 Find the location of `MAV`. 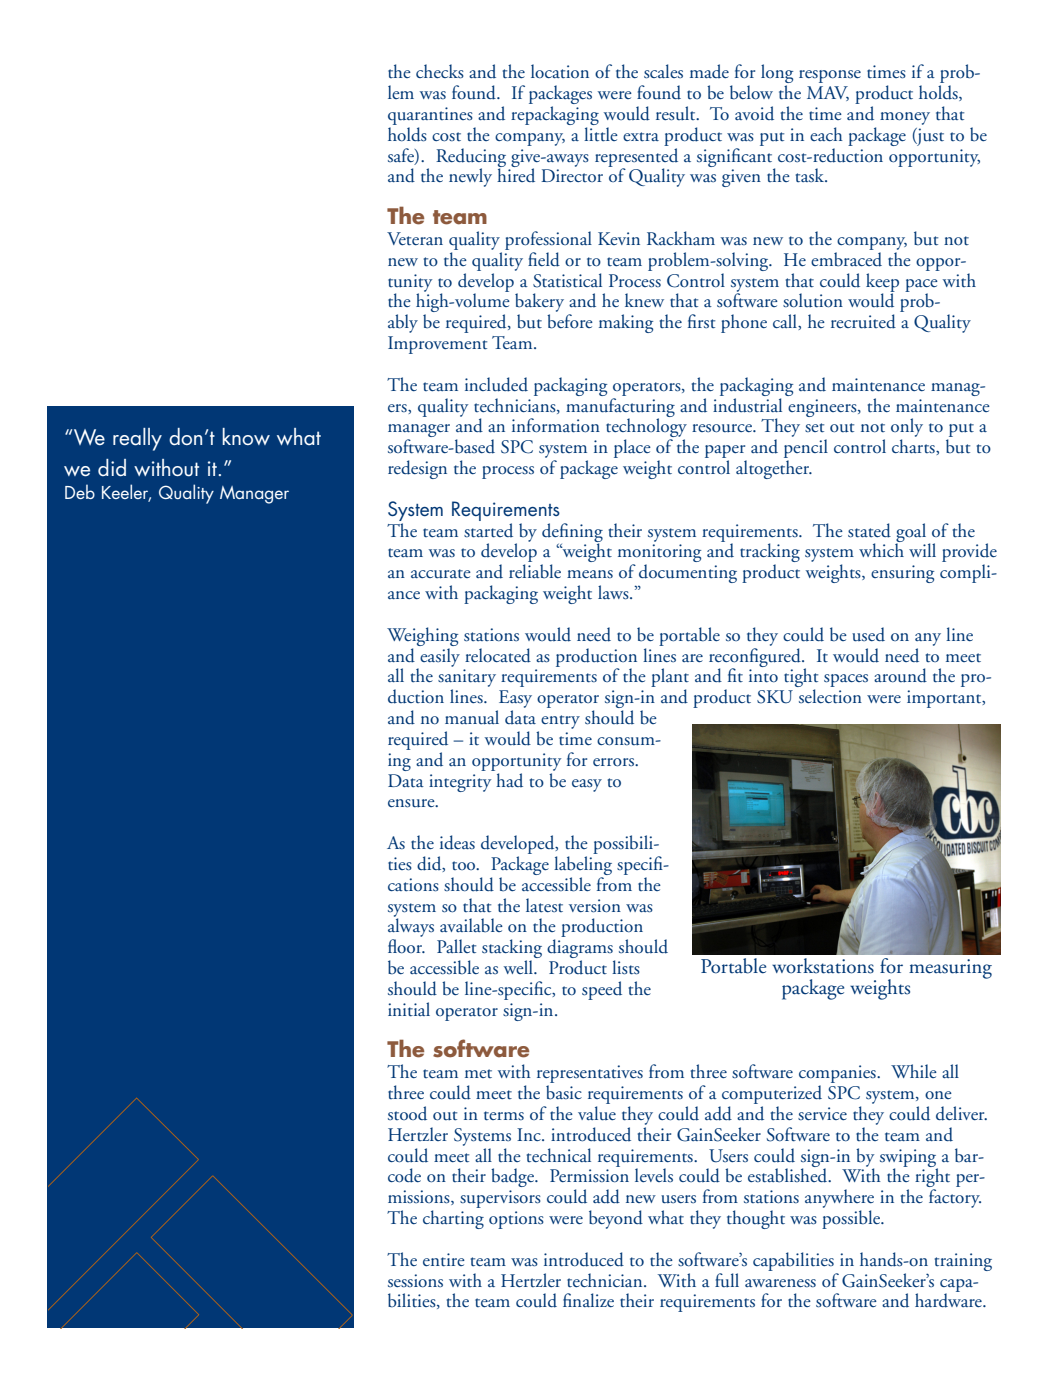

MAV is located at coordinates (828, 93).
